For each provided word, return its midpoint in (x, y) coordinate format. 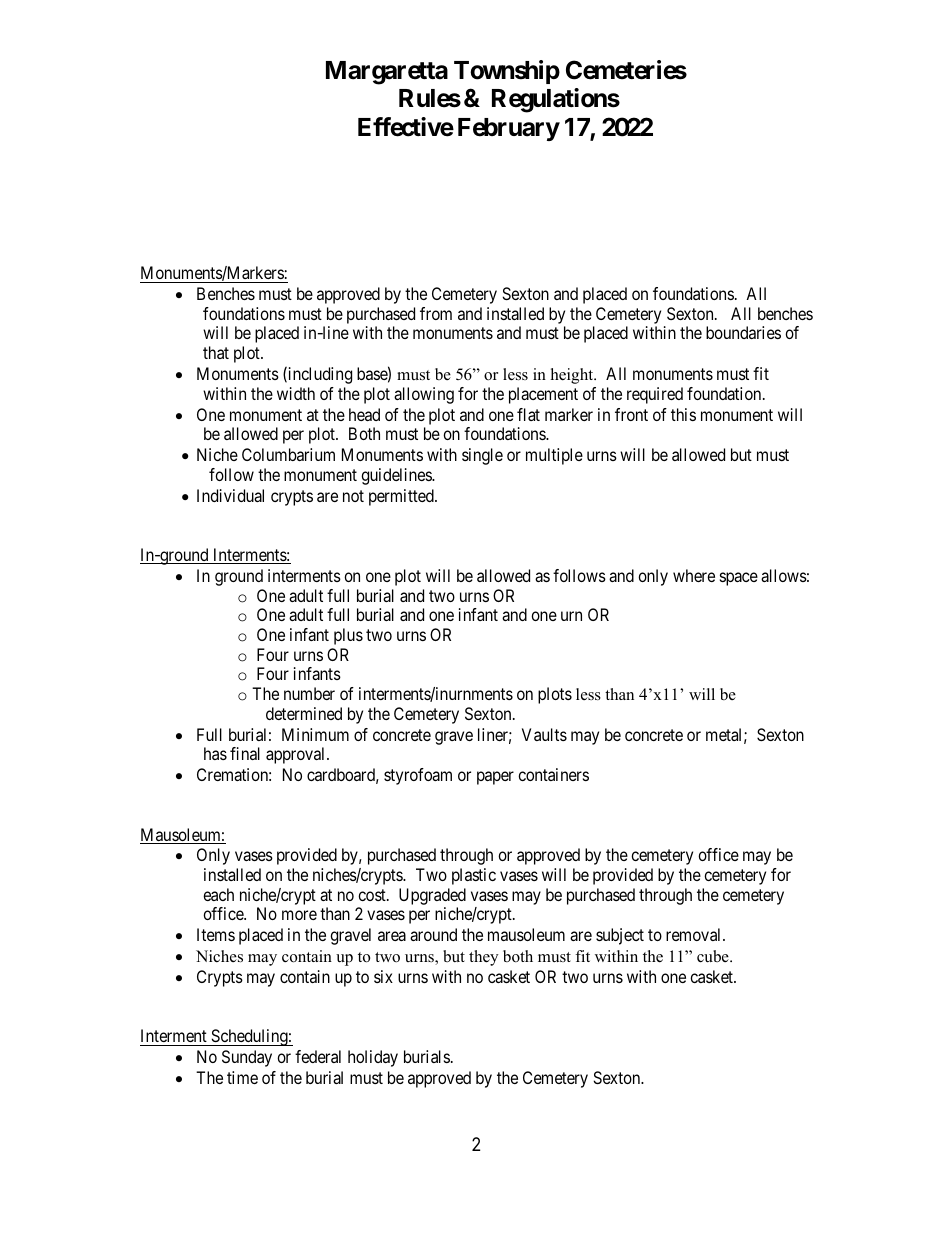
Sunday (247, 1058)
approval (297, 755)
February (509, 129)
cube (714, 956)
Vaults (544, 734)
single (482, 456)
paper (495, 778)
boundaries (743, 332)
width (296, 393)
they (483, 958)
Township (507, 72)
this (683, 414)
